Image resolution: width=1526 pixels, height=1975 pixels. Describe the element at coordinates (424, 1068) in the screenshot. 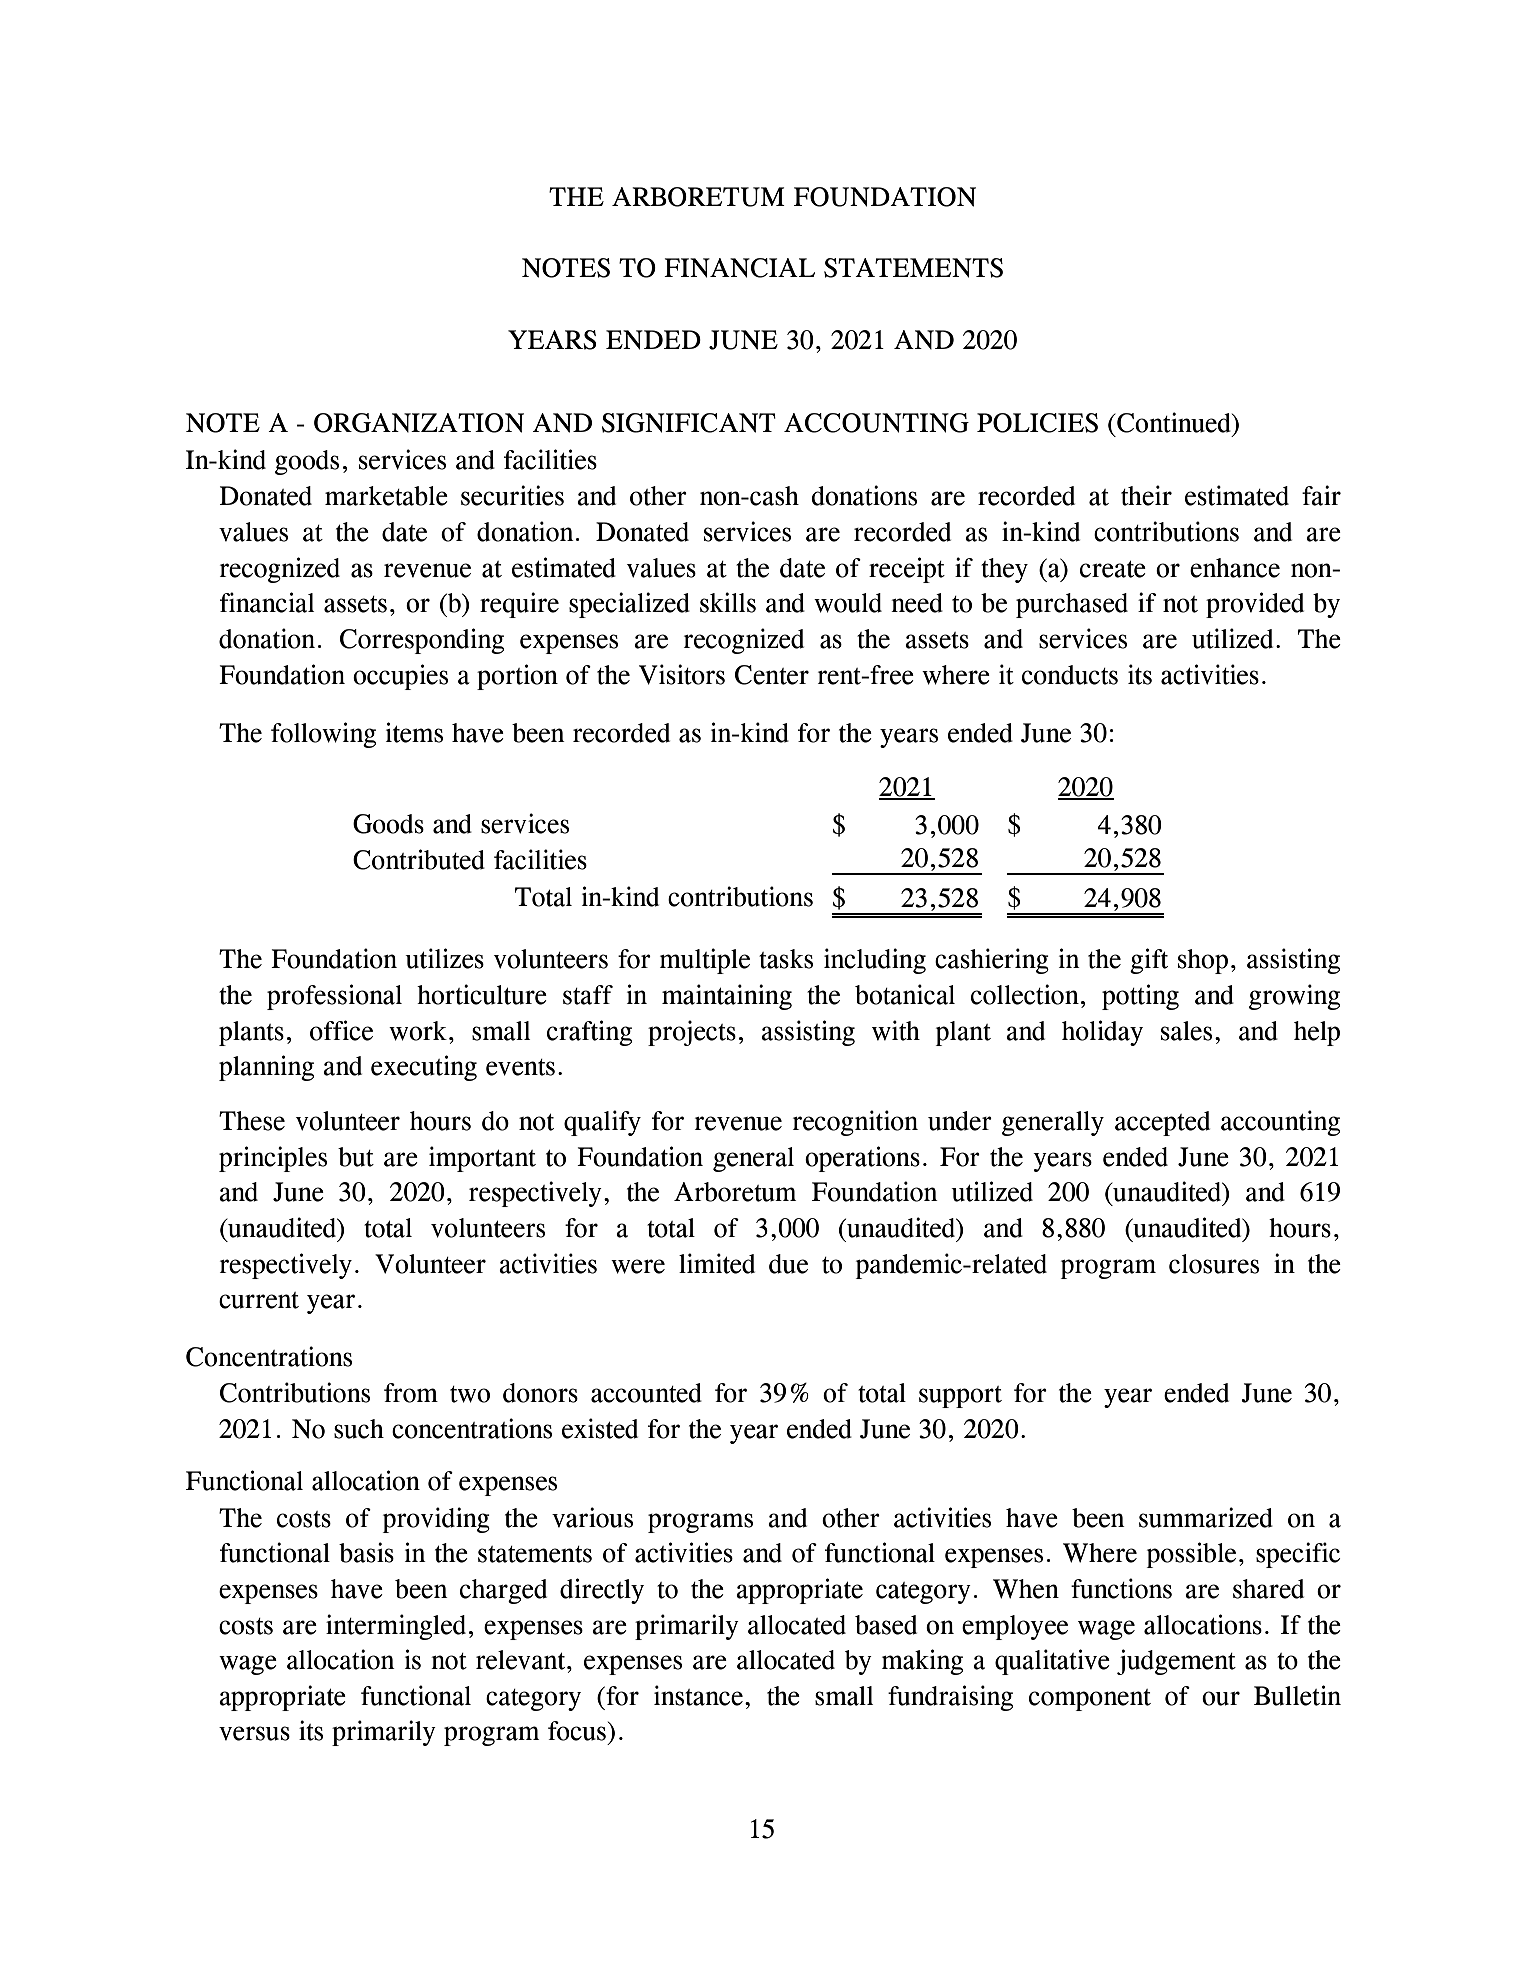

I see `executing` at that location.
